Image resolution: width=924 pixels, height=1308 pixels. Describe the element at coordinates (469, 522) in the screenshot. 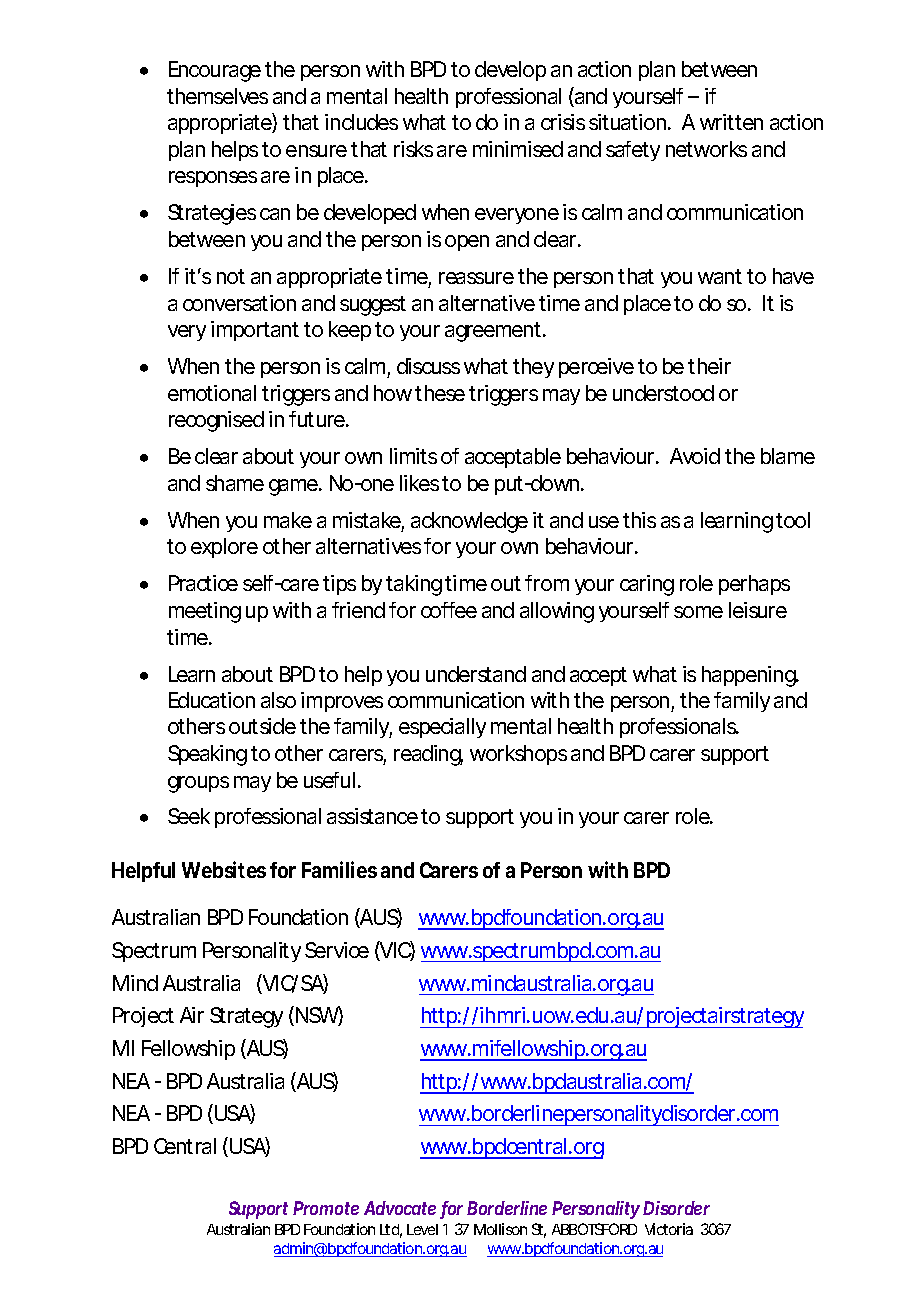

I see `acknowledge` at that location.
